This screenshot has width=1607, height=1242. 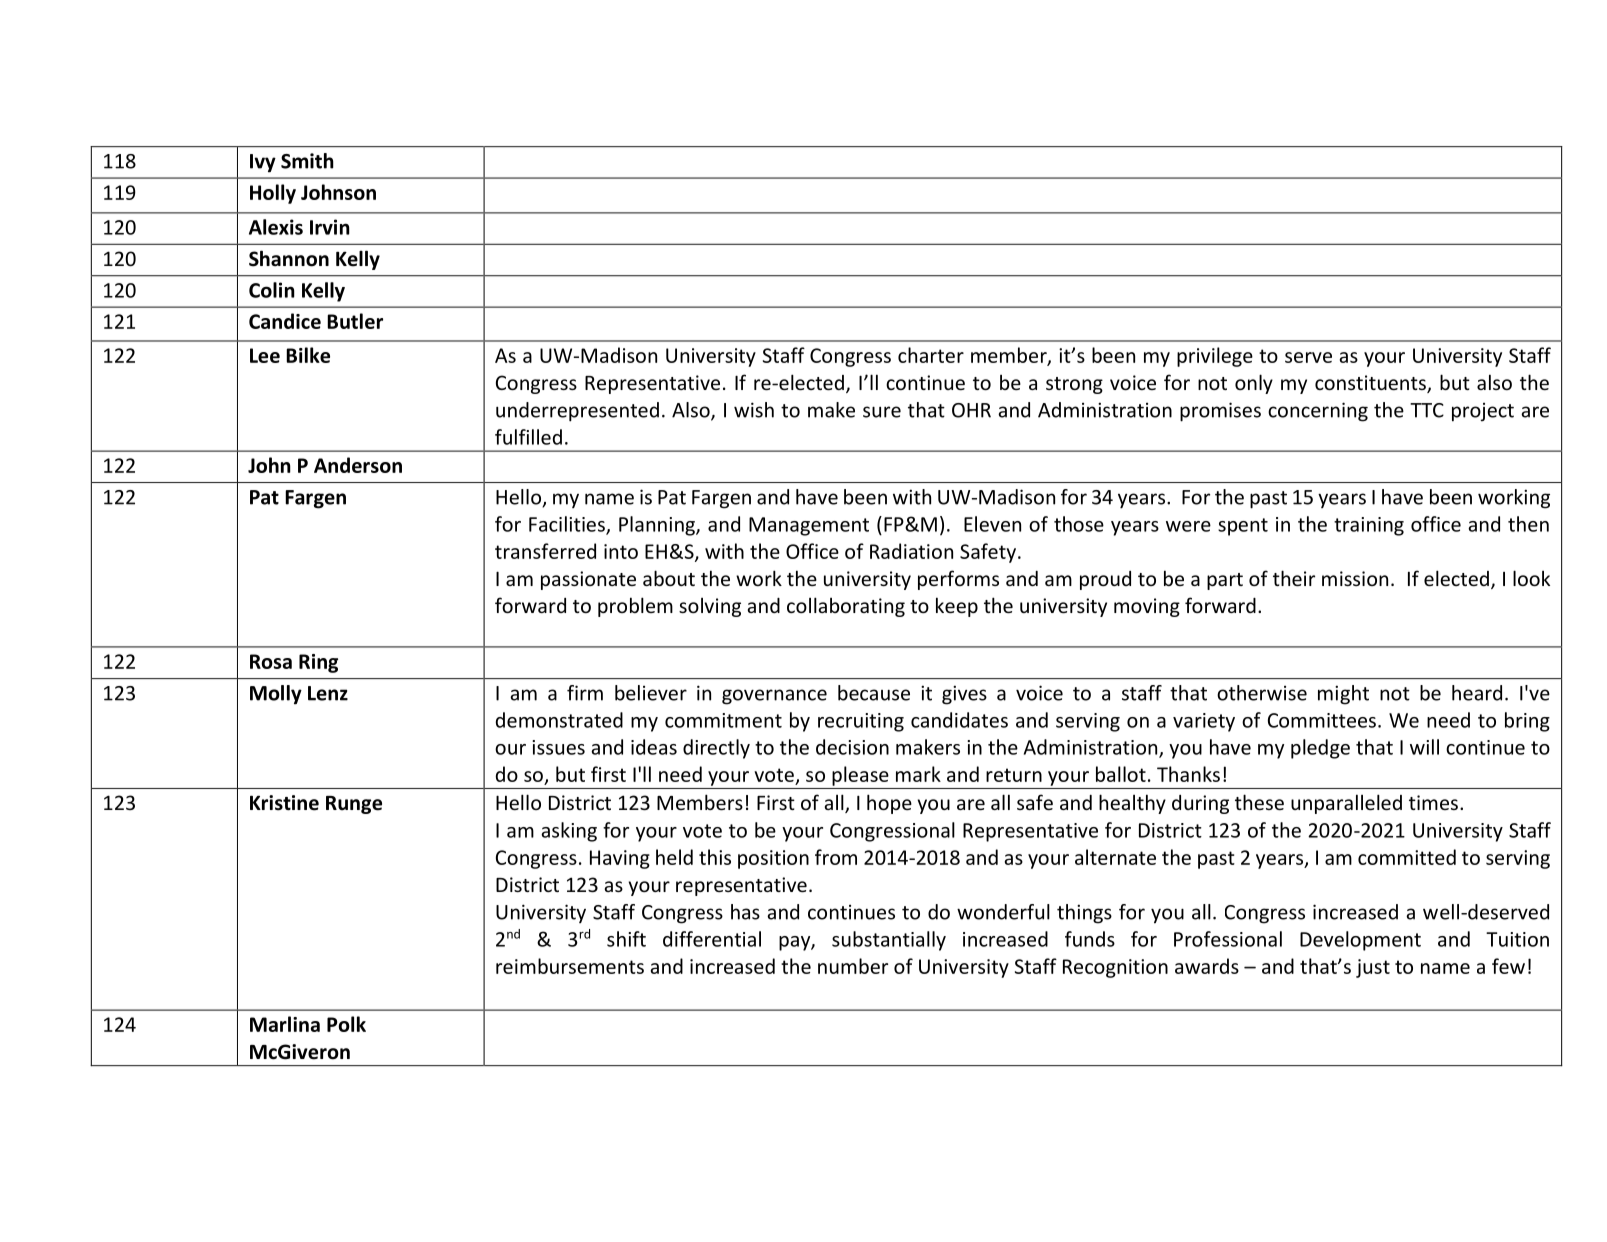 What do you see at coordinates (889, 804) in the screenshot?
I see `hope` at bounding box center [889, 804].
